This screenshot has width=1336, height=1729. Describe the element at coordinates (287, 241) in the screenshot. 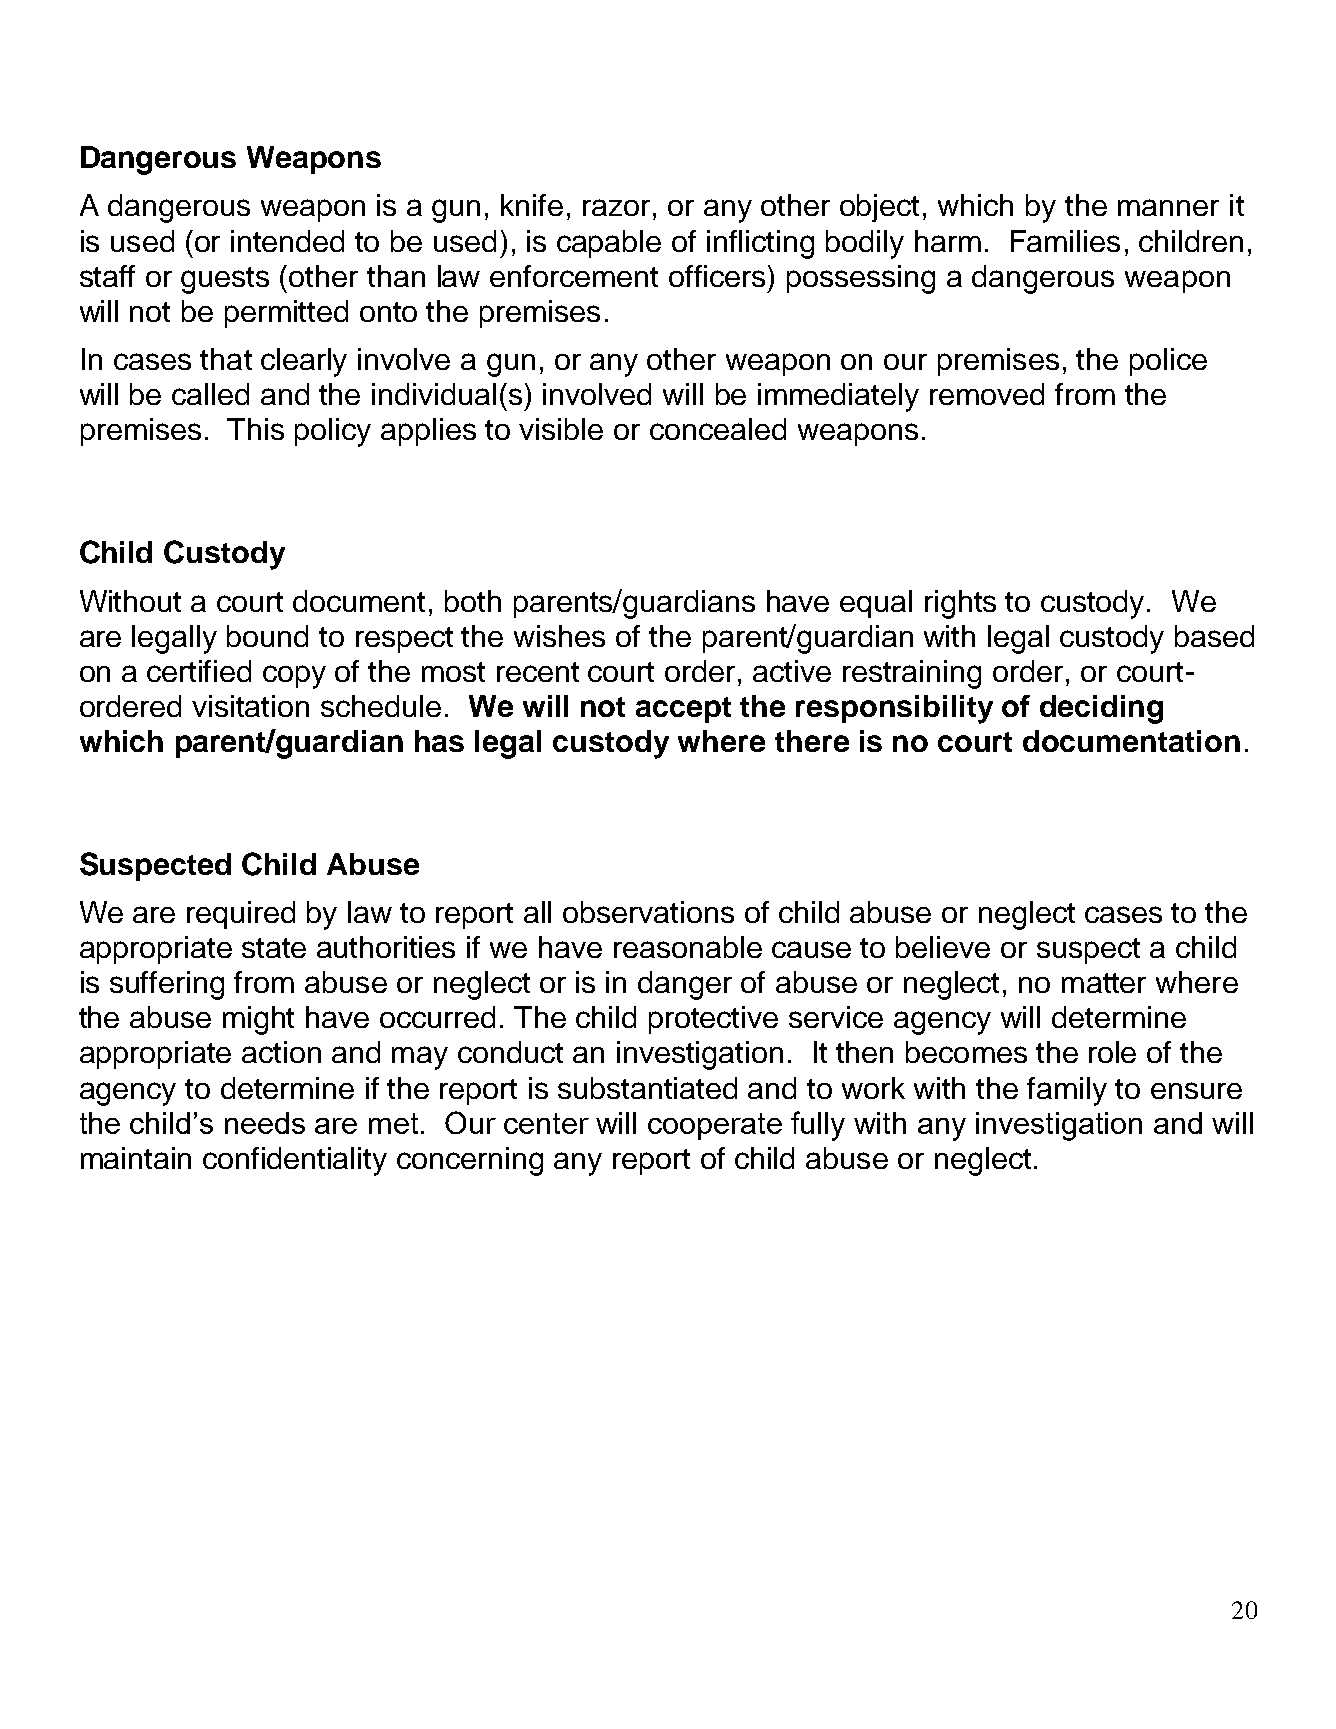

I see `intended` at that location.
